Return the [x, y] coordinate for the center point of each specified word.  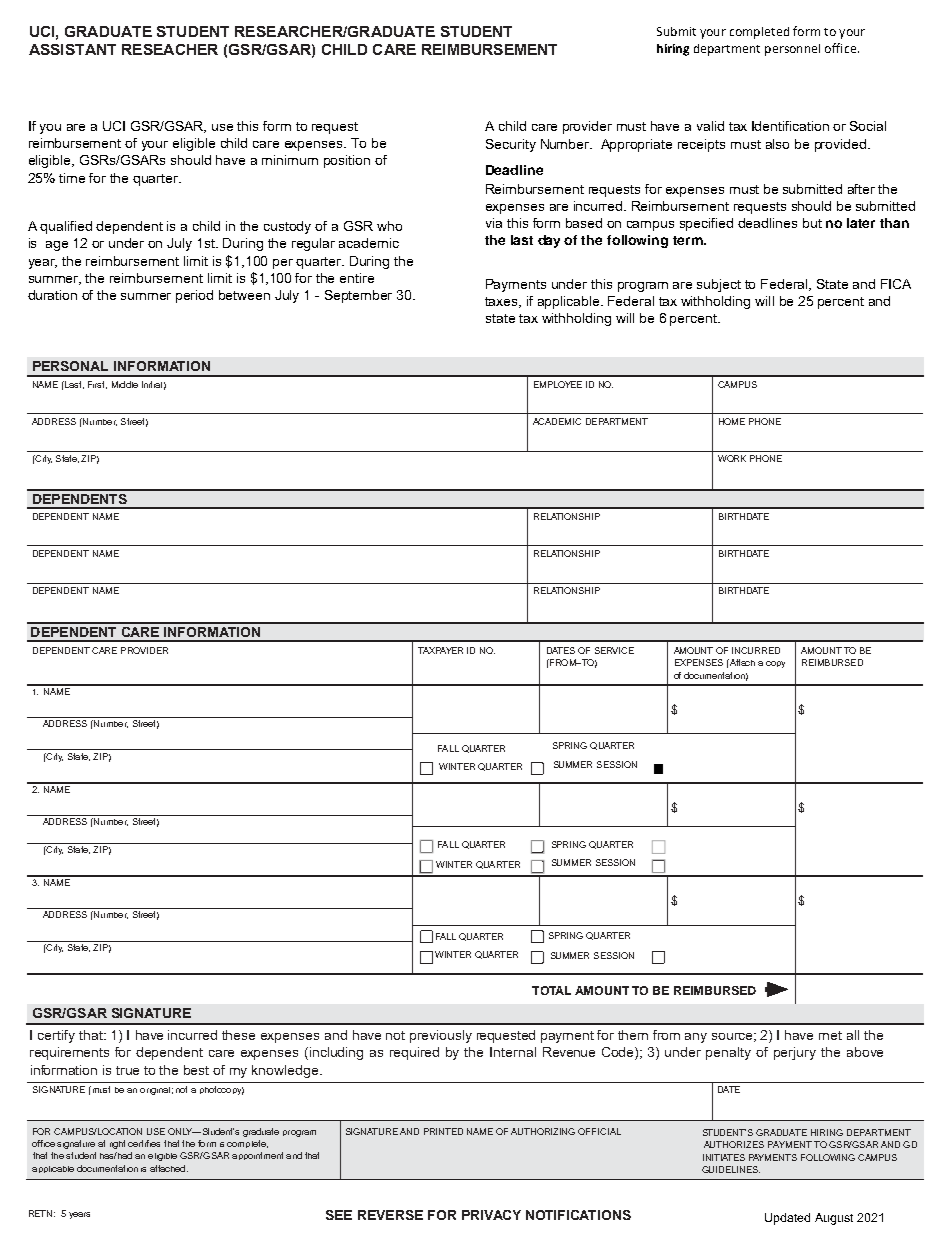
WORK [732, 458]
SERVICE [614, 650]
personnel [792, 50]
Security [511, 145]
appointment [257, 1156]
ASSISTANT [72, 49]
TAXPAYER [440, 650]
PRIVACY [491, 1215]
